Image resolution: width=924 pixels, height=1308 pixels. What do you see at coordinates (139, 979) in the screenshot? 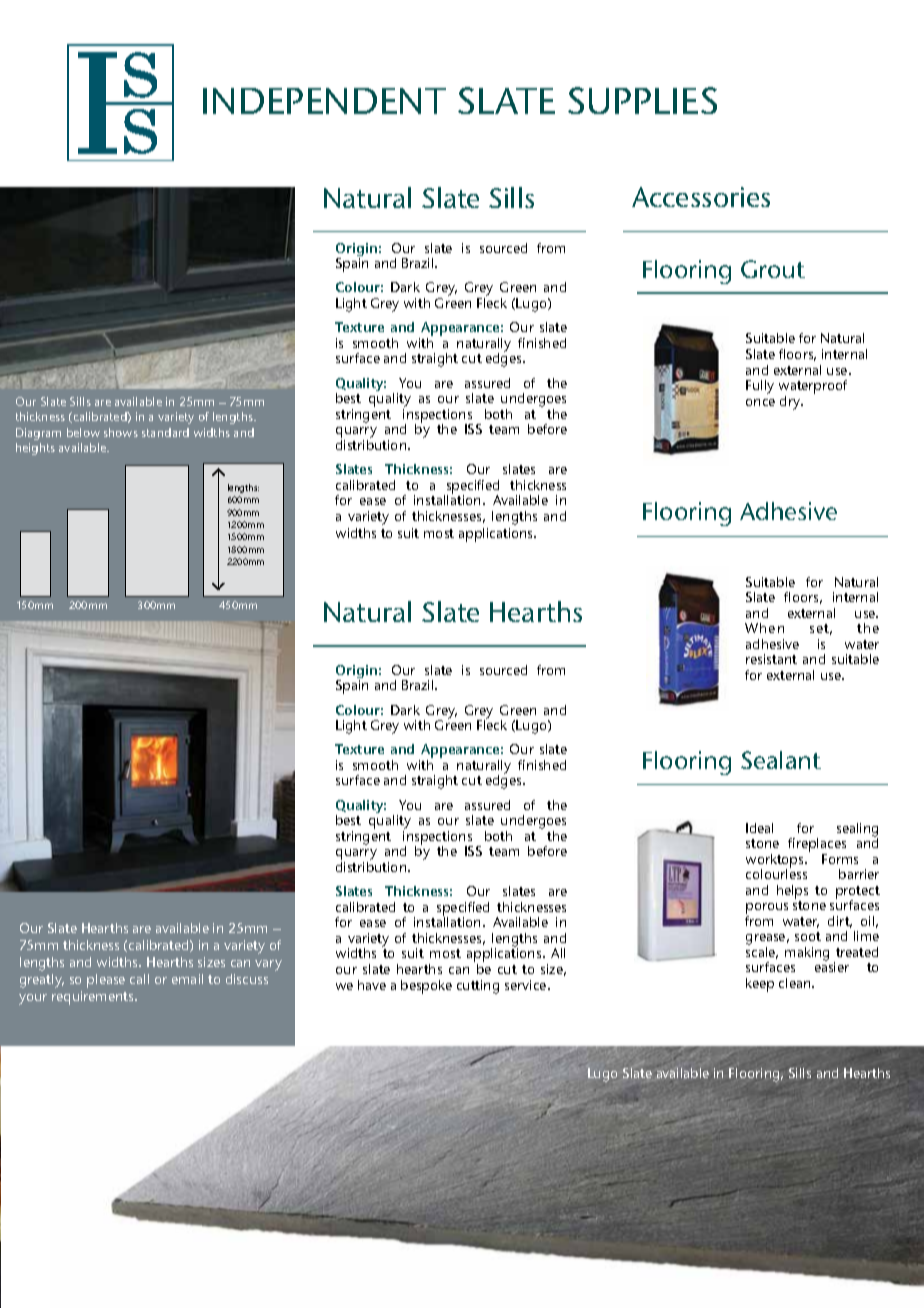
I see `call` at bounding box center [139, 979].
